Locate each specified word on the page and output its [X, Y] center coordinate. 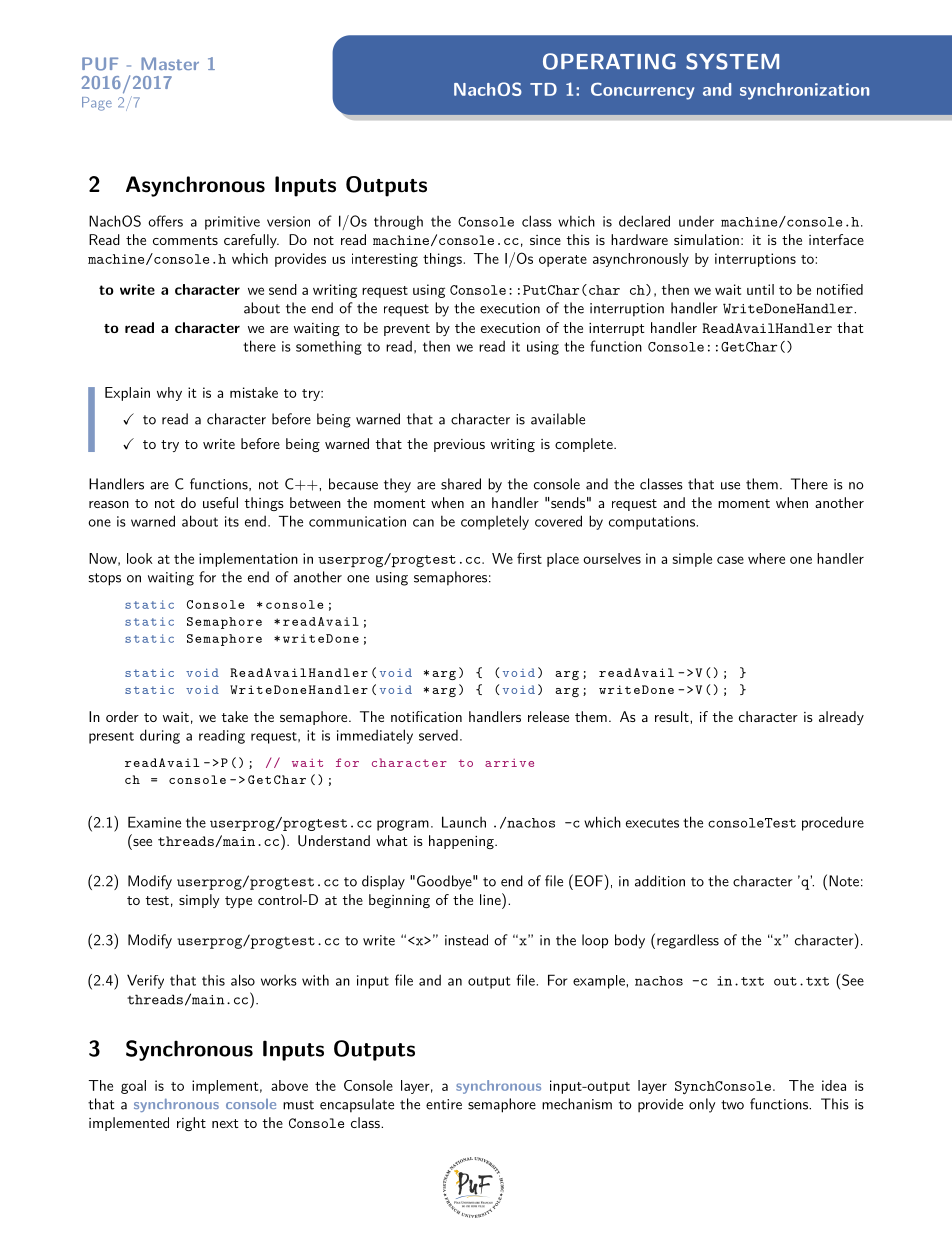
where [766, 558]
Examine [154, 822]
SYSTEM [732, 61]
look [140, 558]
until [760, 289]
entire [444, 1104]
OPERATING [609, 61]
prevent [407, 330]
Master [170, 63]
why [169, 394]
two [732, 1105]
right [191, 1124]
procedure [833, 823]
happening [462, 842]
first [529, 558]
